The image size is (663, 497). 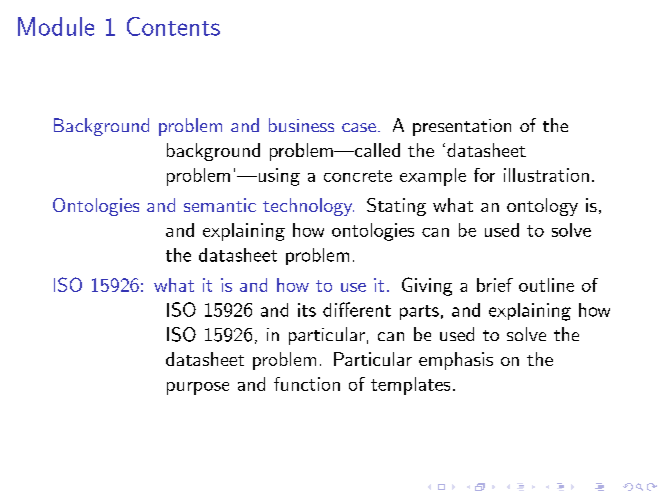 I want to click on different, so click(x=357, y=309).
